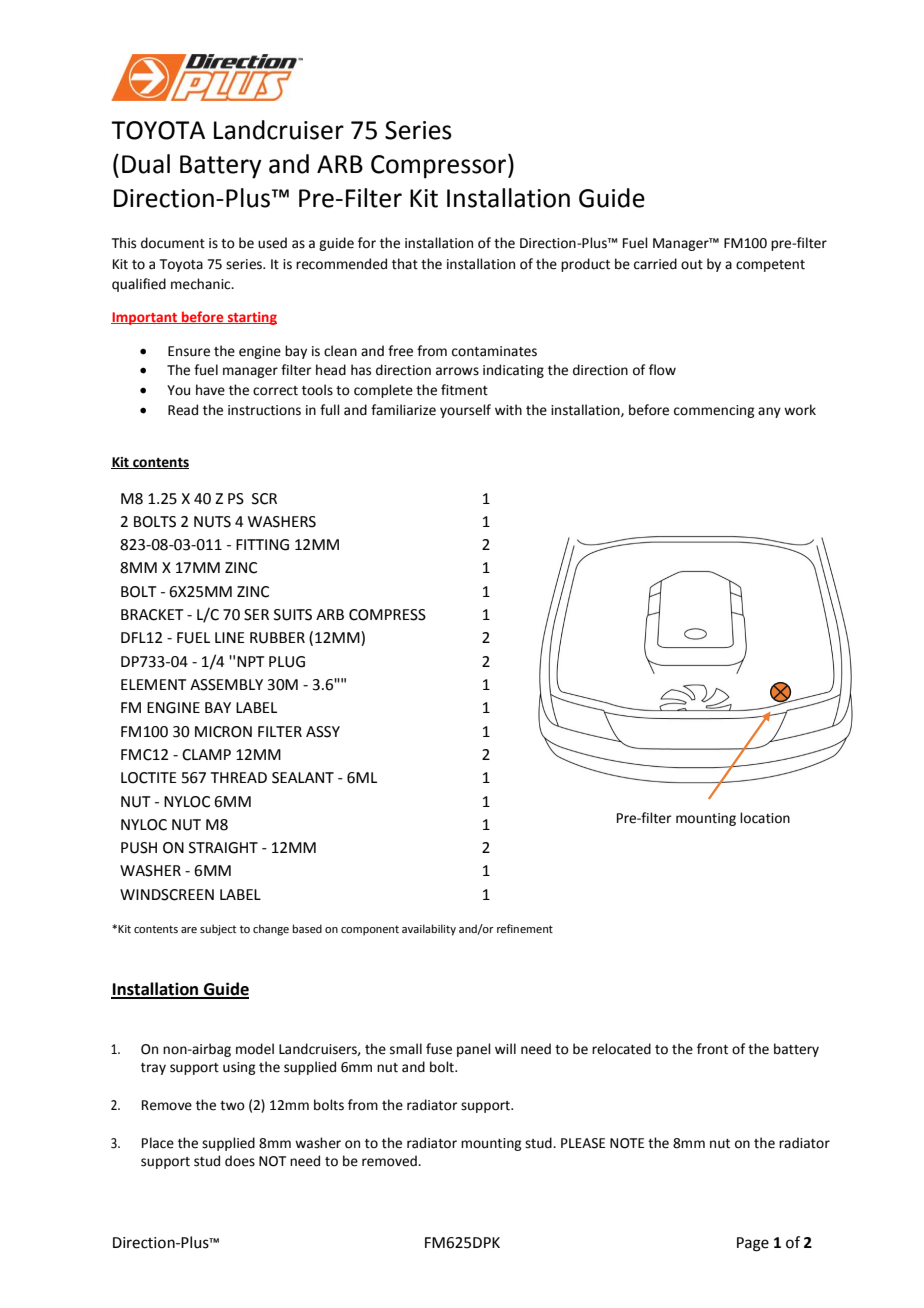 The image size is (924, 1308). I want to click on front, so click(712, 1049).
